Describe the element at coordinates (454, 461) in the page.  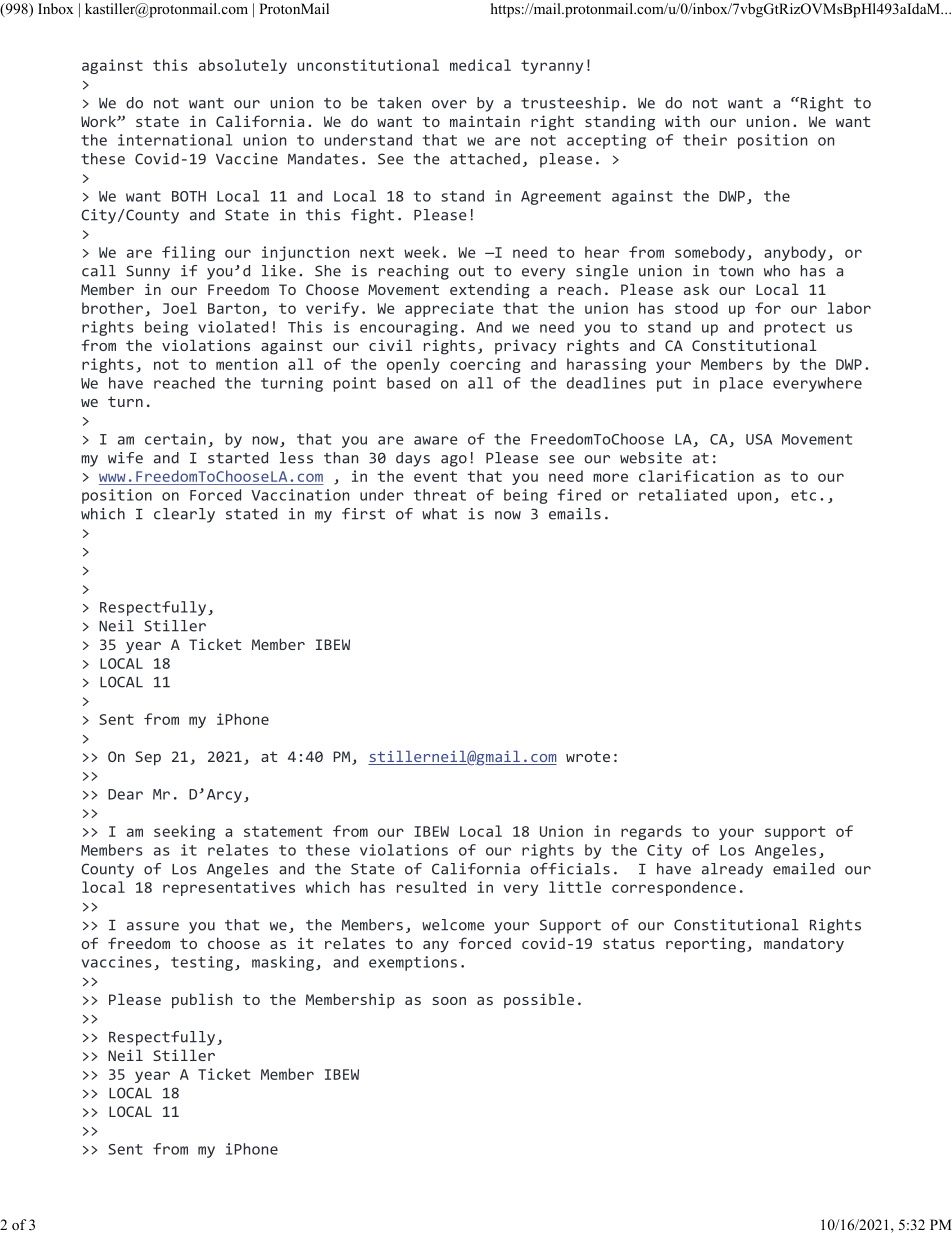
I see `ago` at that location.
